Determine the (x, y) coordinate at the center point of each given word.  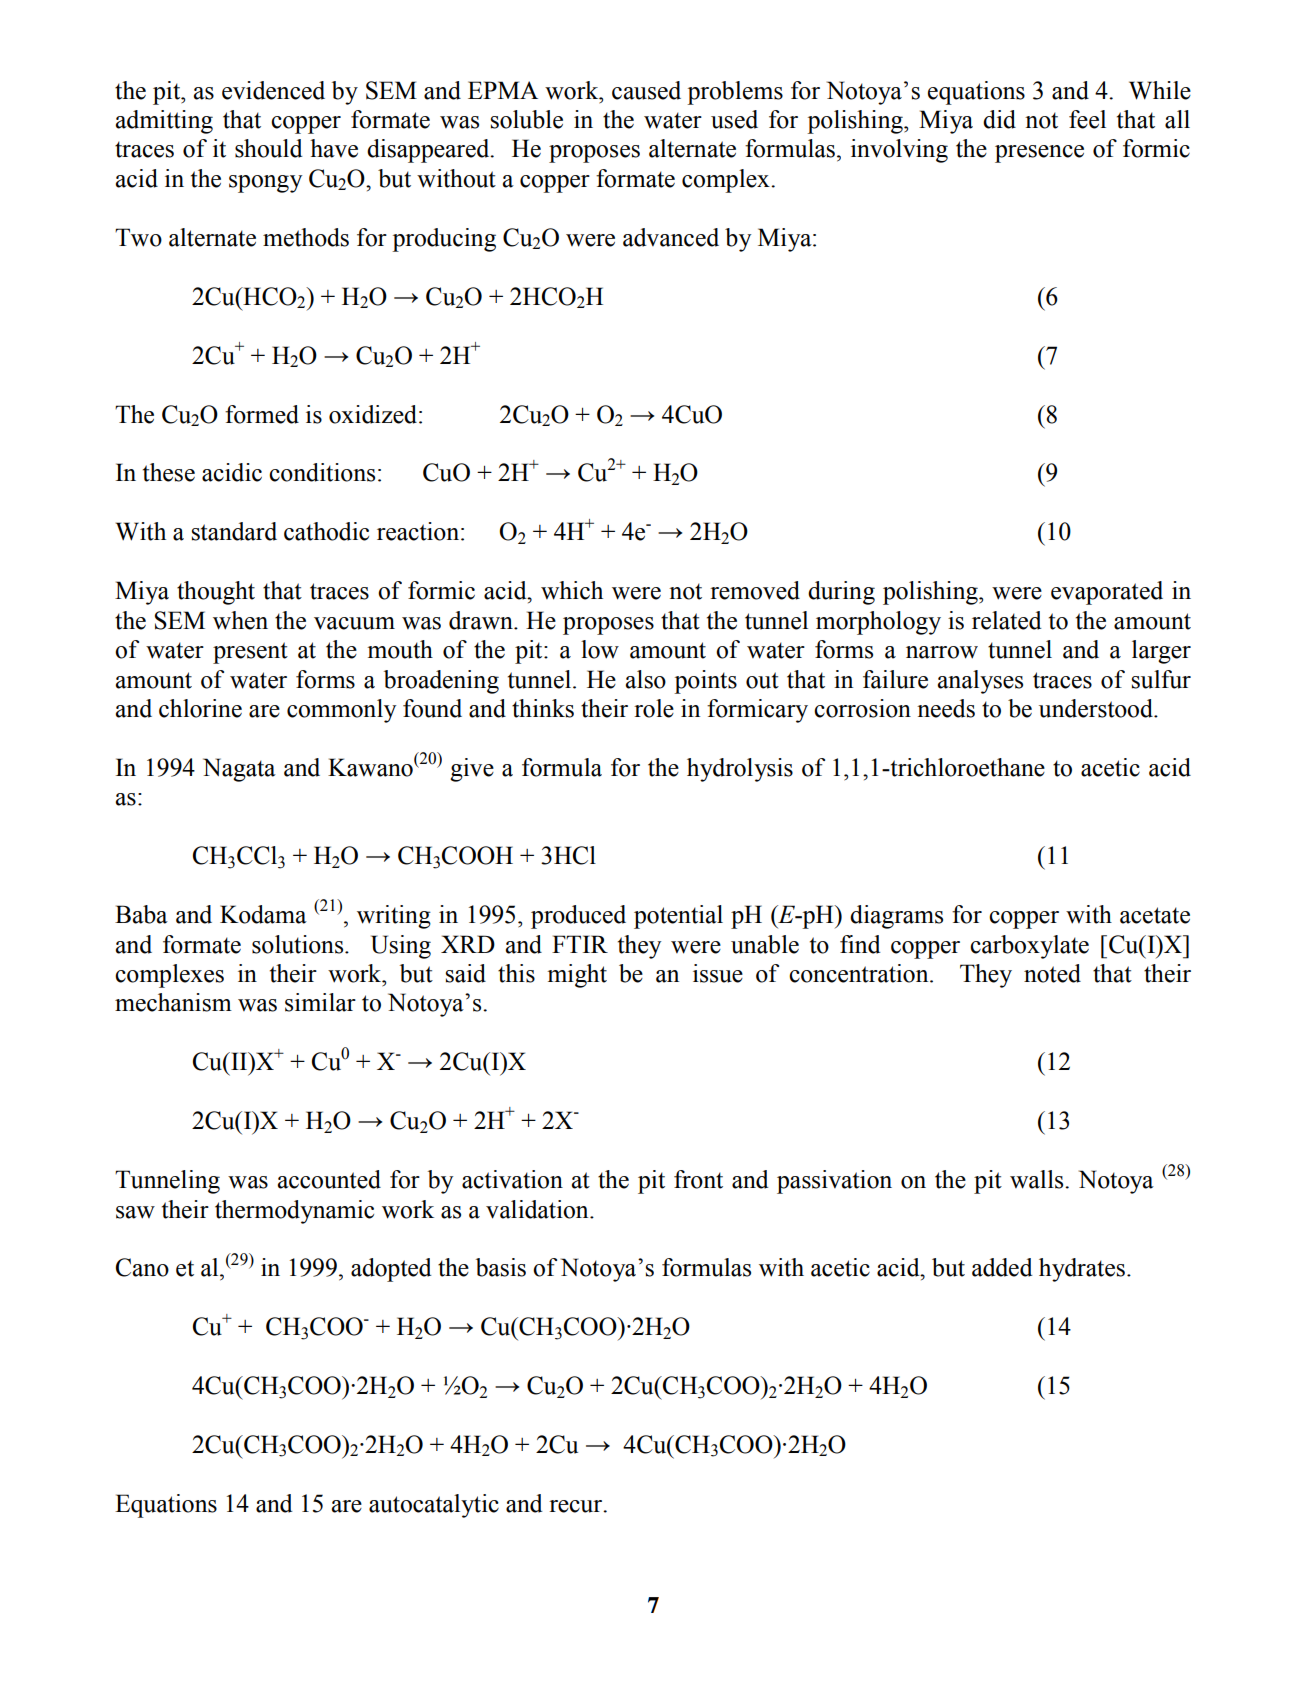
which (572, 590)
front (698, 1179)
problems (735, 93)
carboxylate (1029, 947)
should (269, 148)
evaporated (1107, 593)
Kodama (263, 914)
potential (678, 917)
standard (234, 531)
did (999, 119)
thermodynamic (294, 1212)
